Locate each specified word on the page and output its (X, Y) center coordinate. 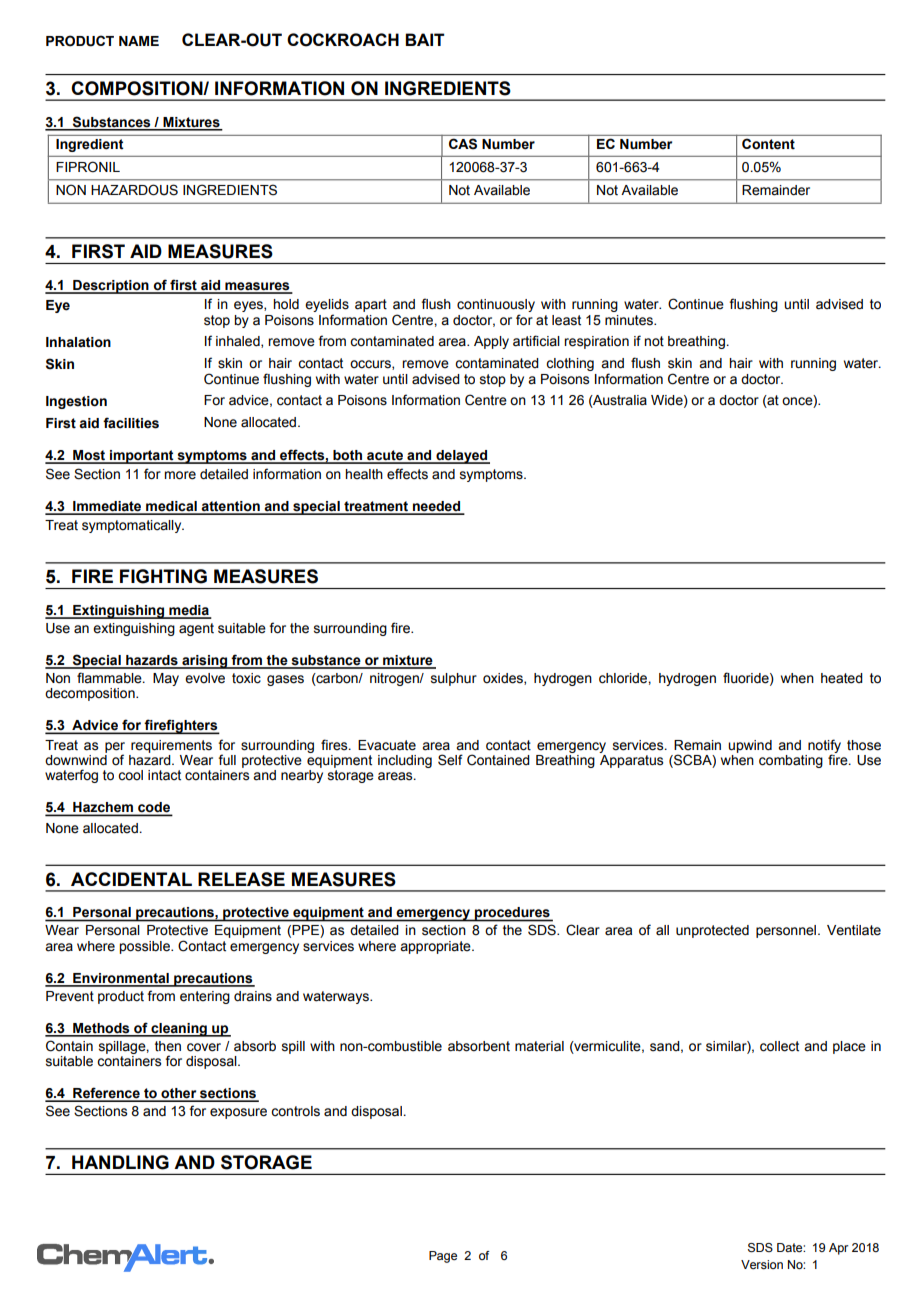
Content (768, 144)
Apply (491, 342)
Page (443, 1257)
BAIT (425, 39)
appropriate (436, 947)
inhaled (239, 342)
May (166, 679)
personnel (787, 931)
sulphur (454, 679)
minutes (630, 320)
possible (145, 947)
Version (762, 1264)
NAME (139, 41)
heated (842, 678)
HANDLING (120, 1162)
